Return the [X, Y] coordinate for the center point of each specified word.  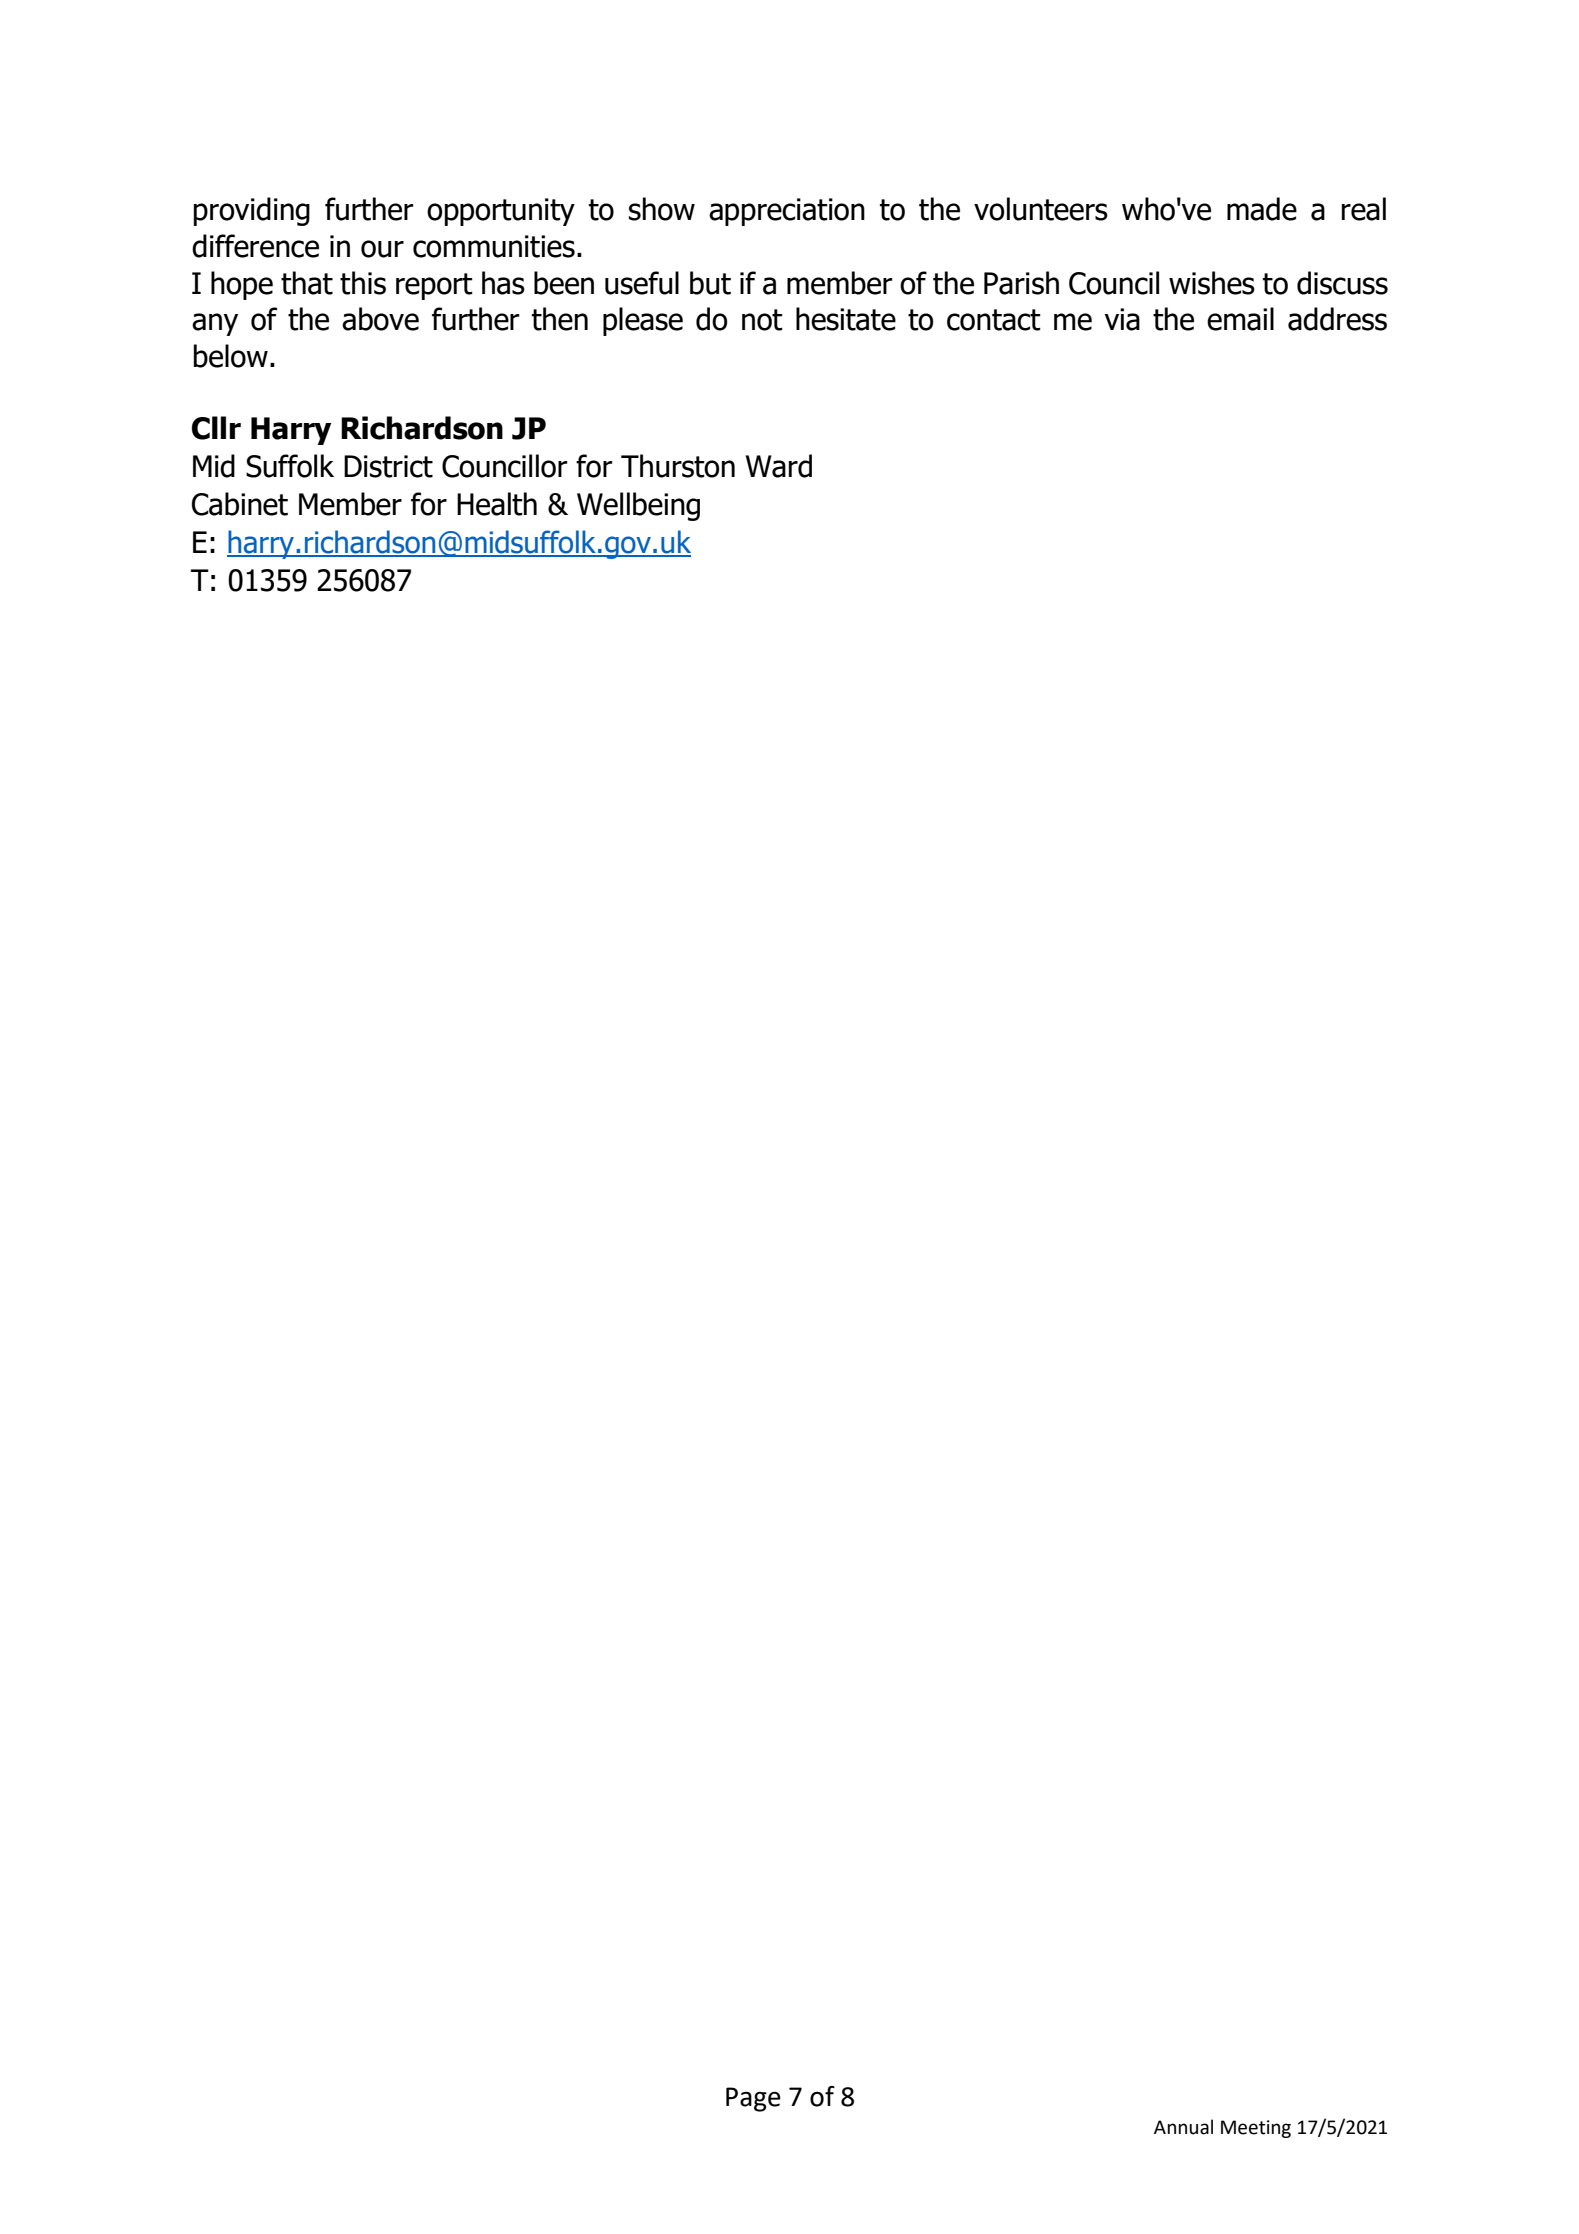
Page [753, 2099]
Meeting [1256, 2129]
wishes [1212, 283]
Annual [1183, 2127]
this [363, 283]
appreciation [787, 212]
